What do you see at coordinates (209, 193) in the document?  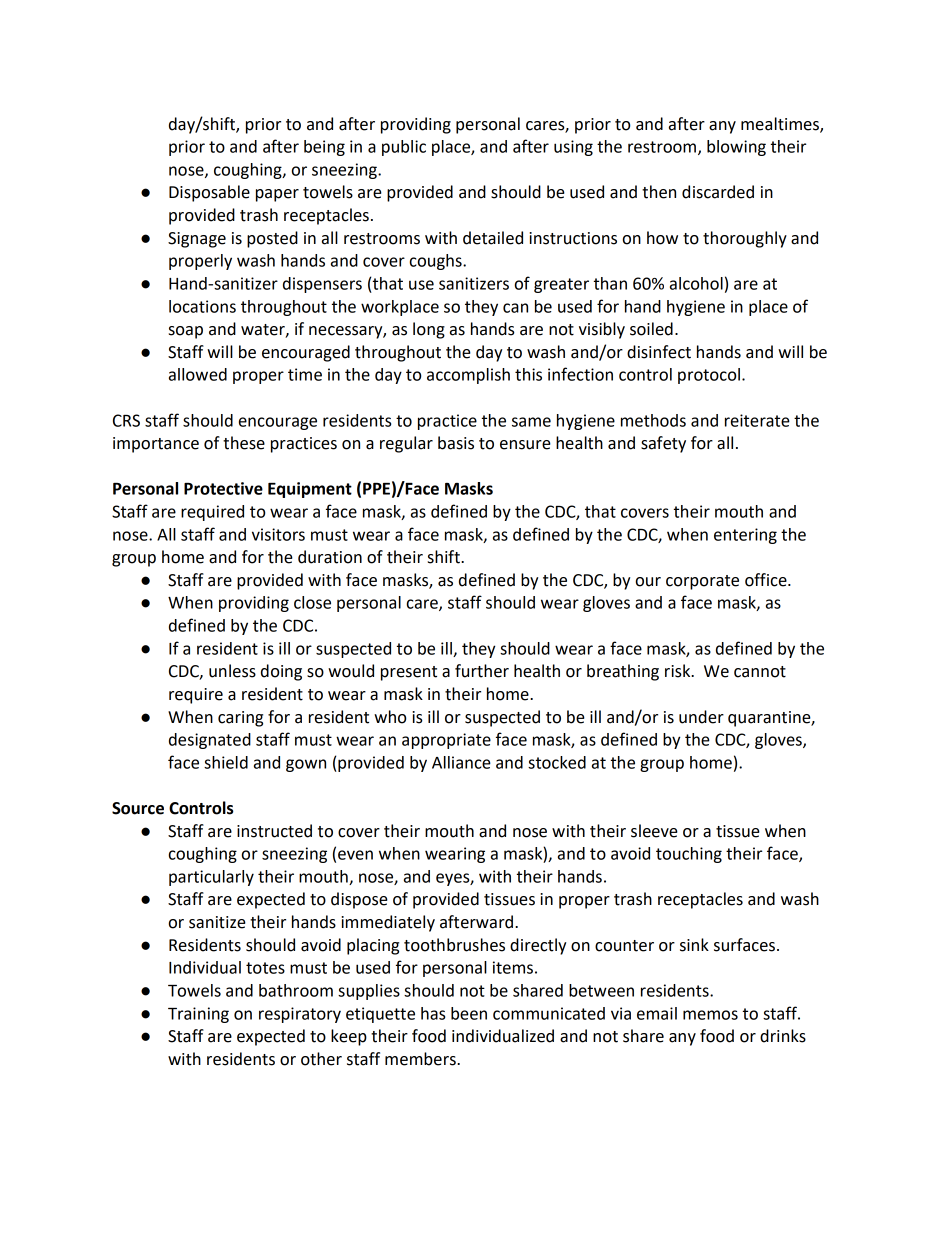 I see `Disposable` at bounding box center [209, 193].
